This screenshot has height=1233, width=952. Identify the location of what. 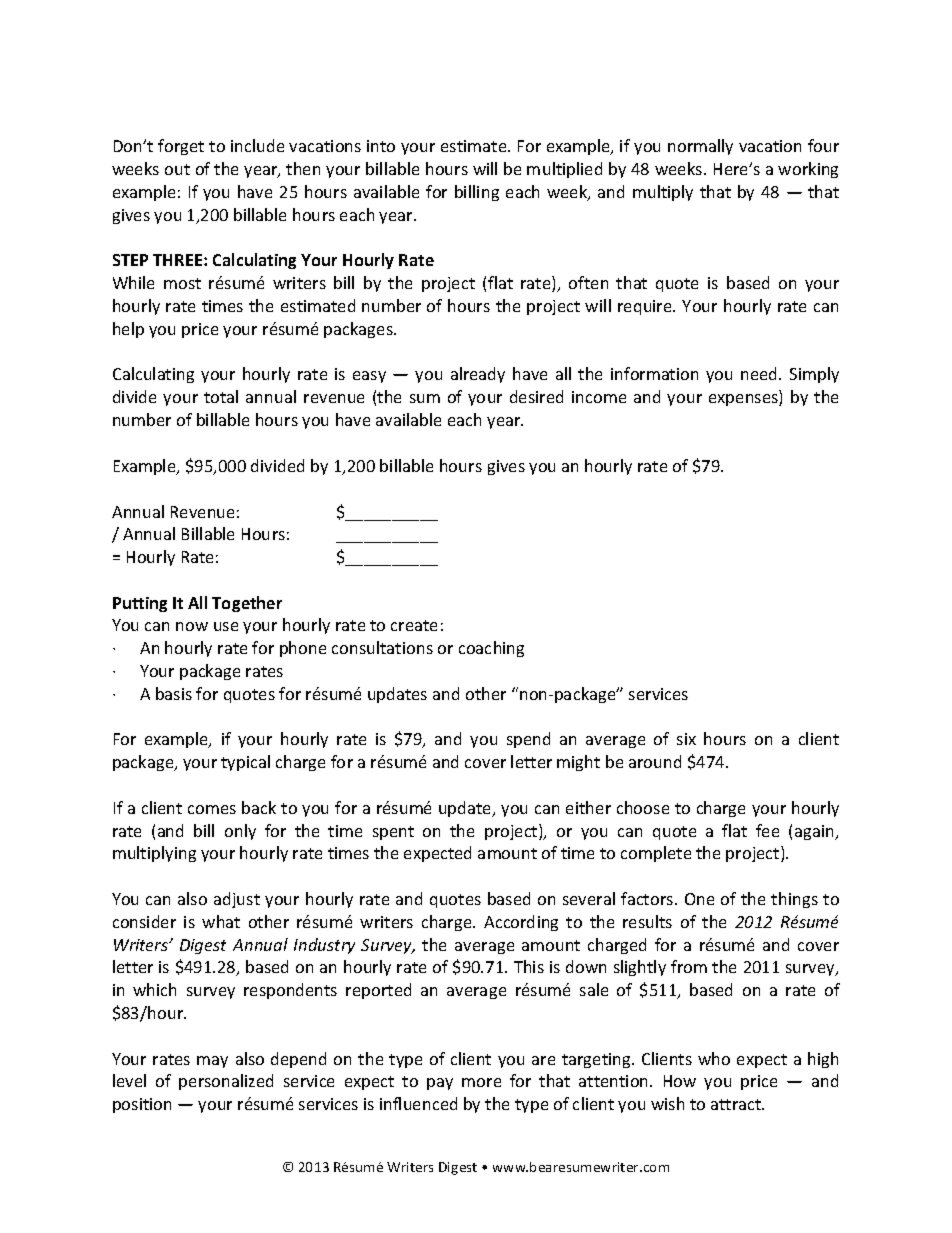
(221, 921).
